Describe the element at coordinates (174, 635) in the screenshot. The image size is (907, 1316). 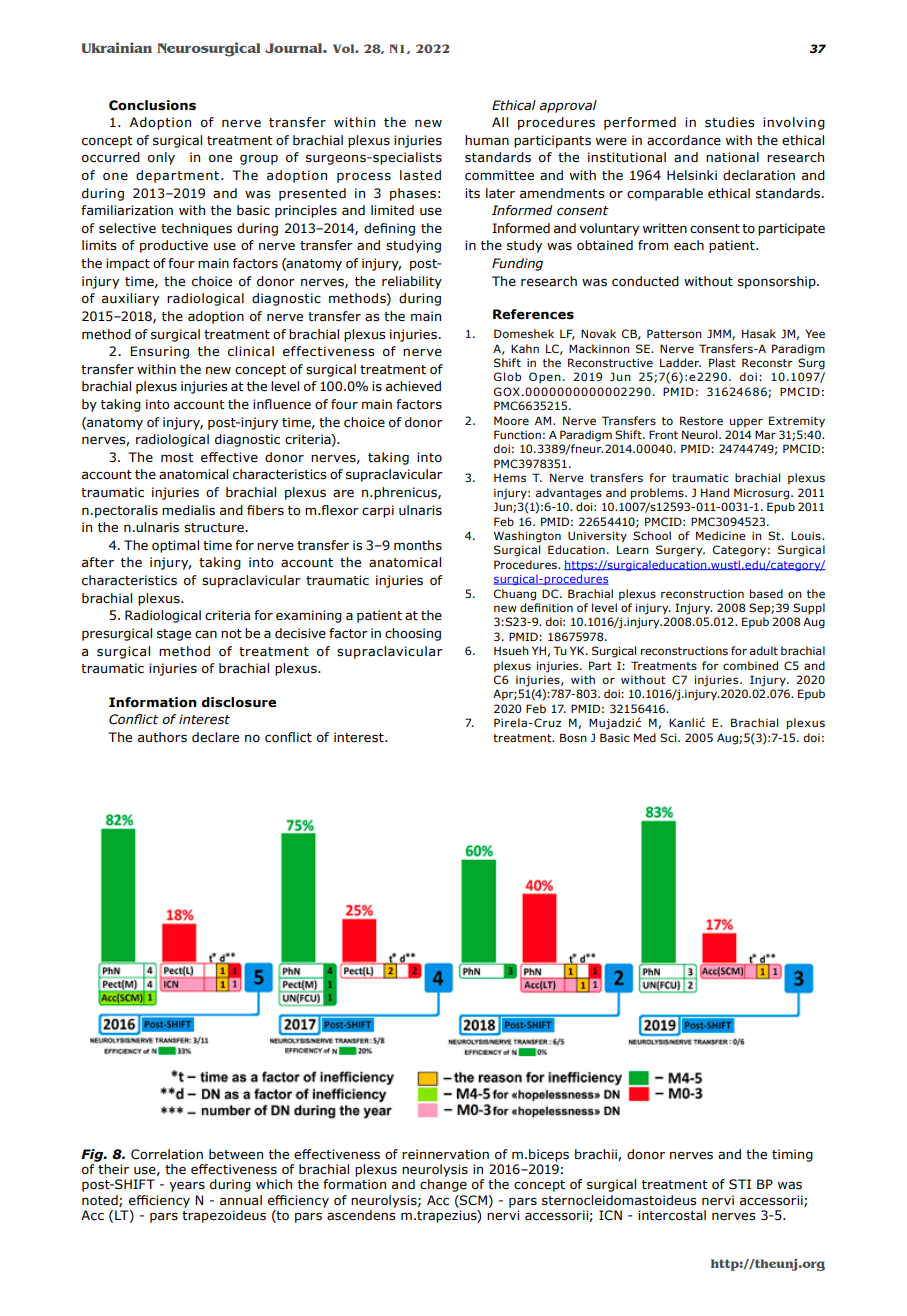
I see `stage` at that location.
